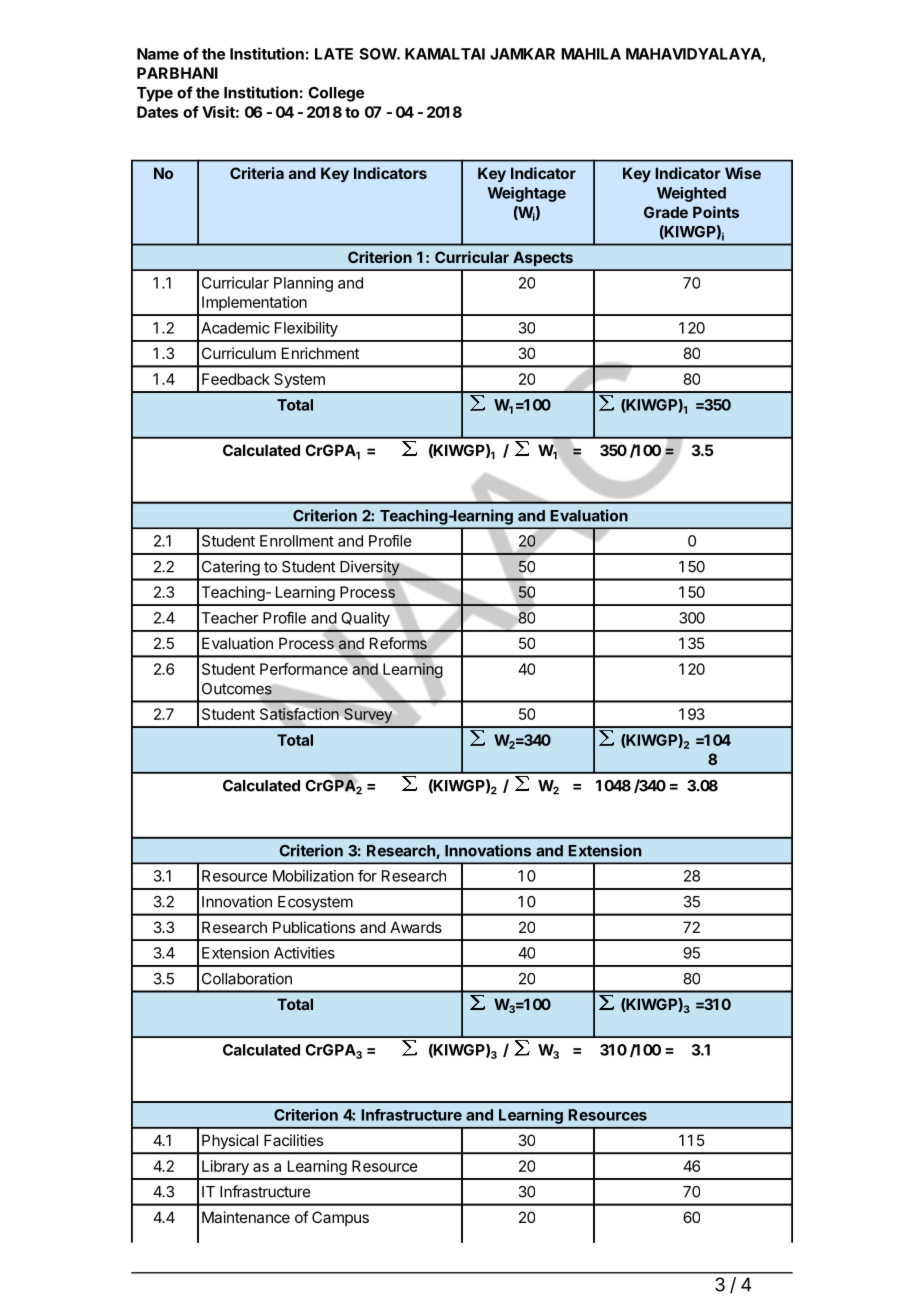 The image size is (924, 1308). Describe the element at coordinates (340, 1218) in the screenshot. I see `Campus` at that location.
